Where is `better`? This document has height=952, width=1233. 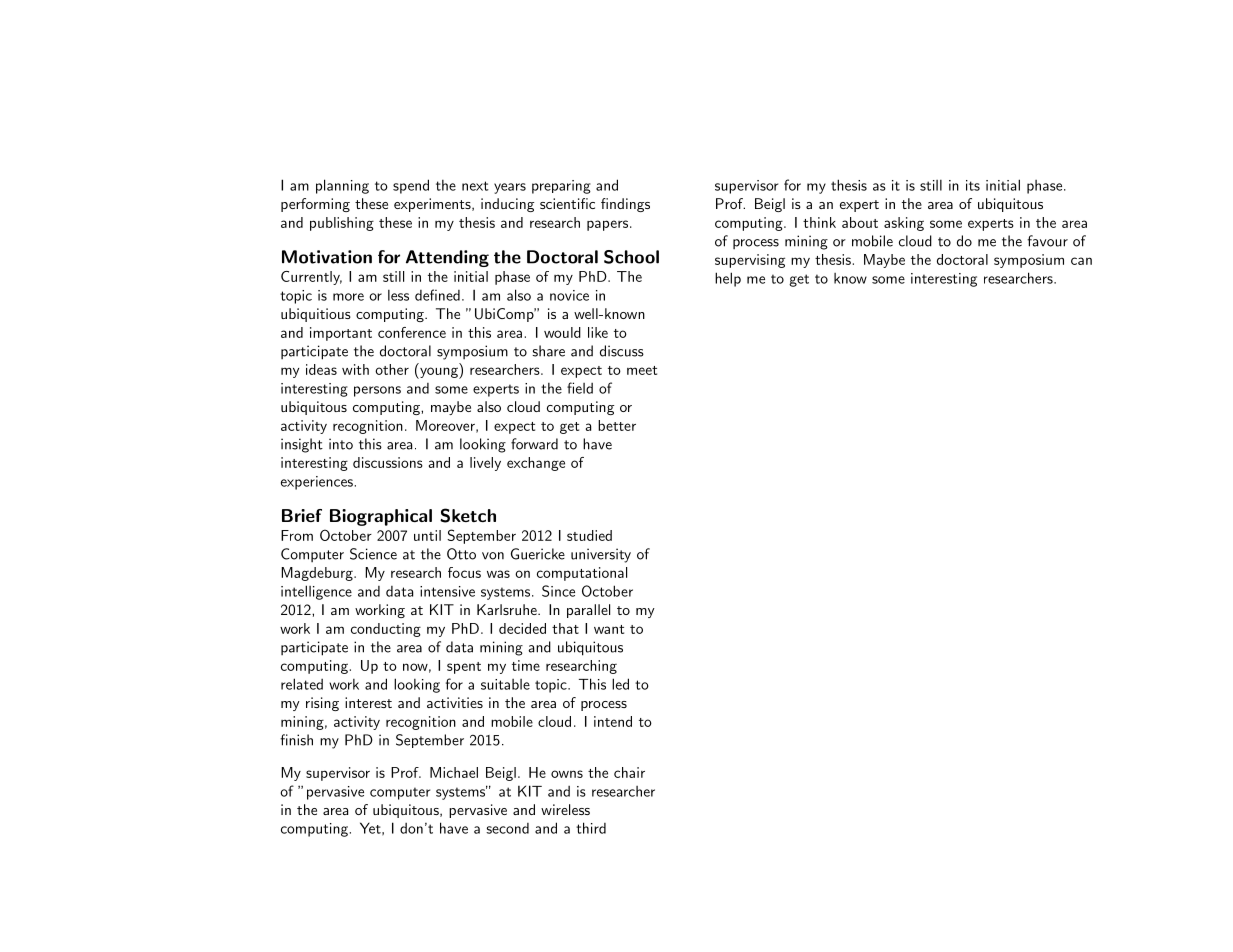
better is located at coordinates (617, 425).
